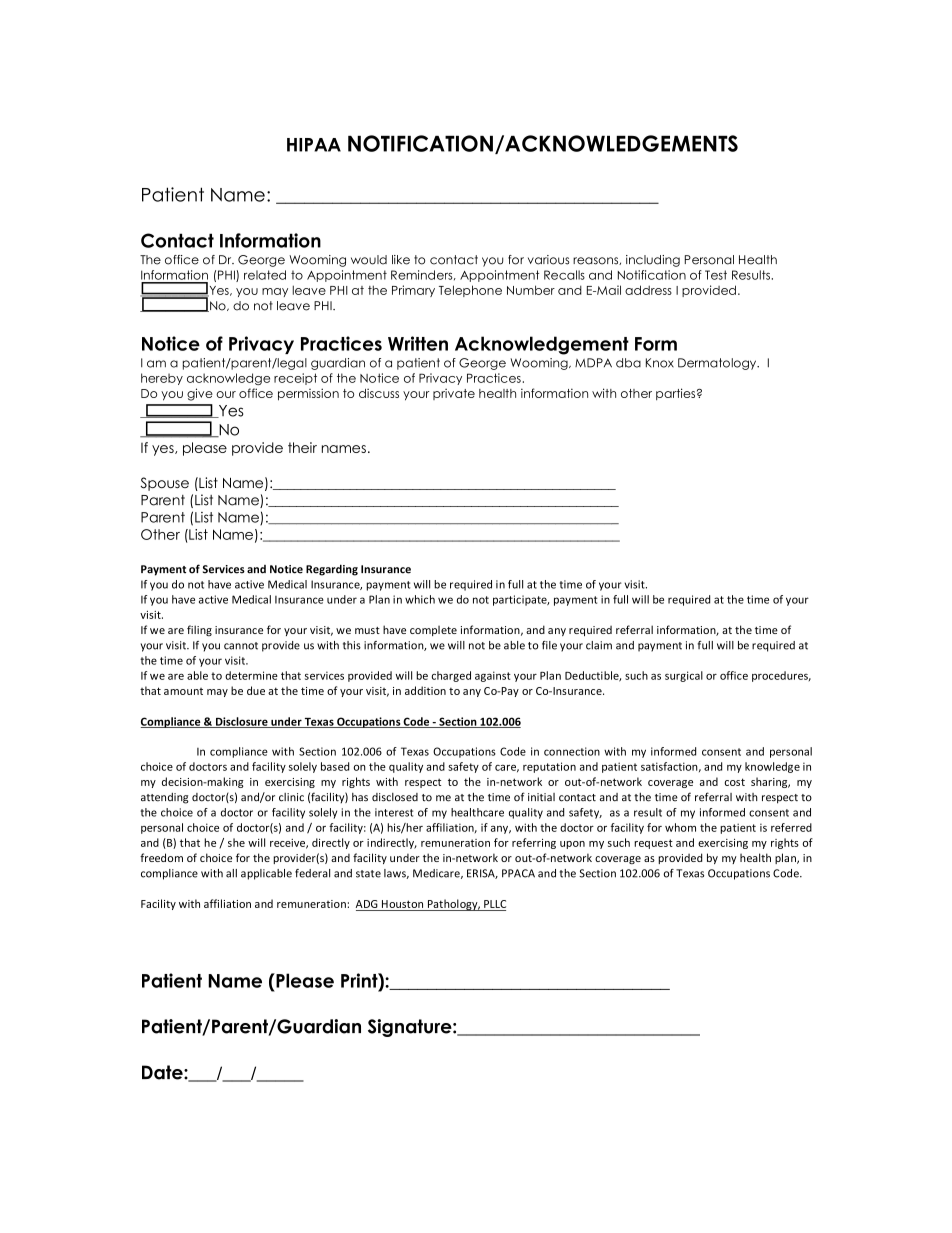 This page has height=1233, width=952. Describe the element at coordinates (314, 145) in the page. I see `HIPAA` at that location.
